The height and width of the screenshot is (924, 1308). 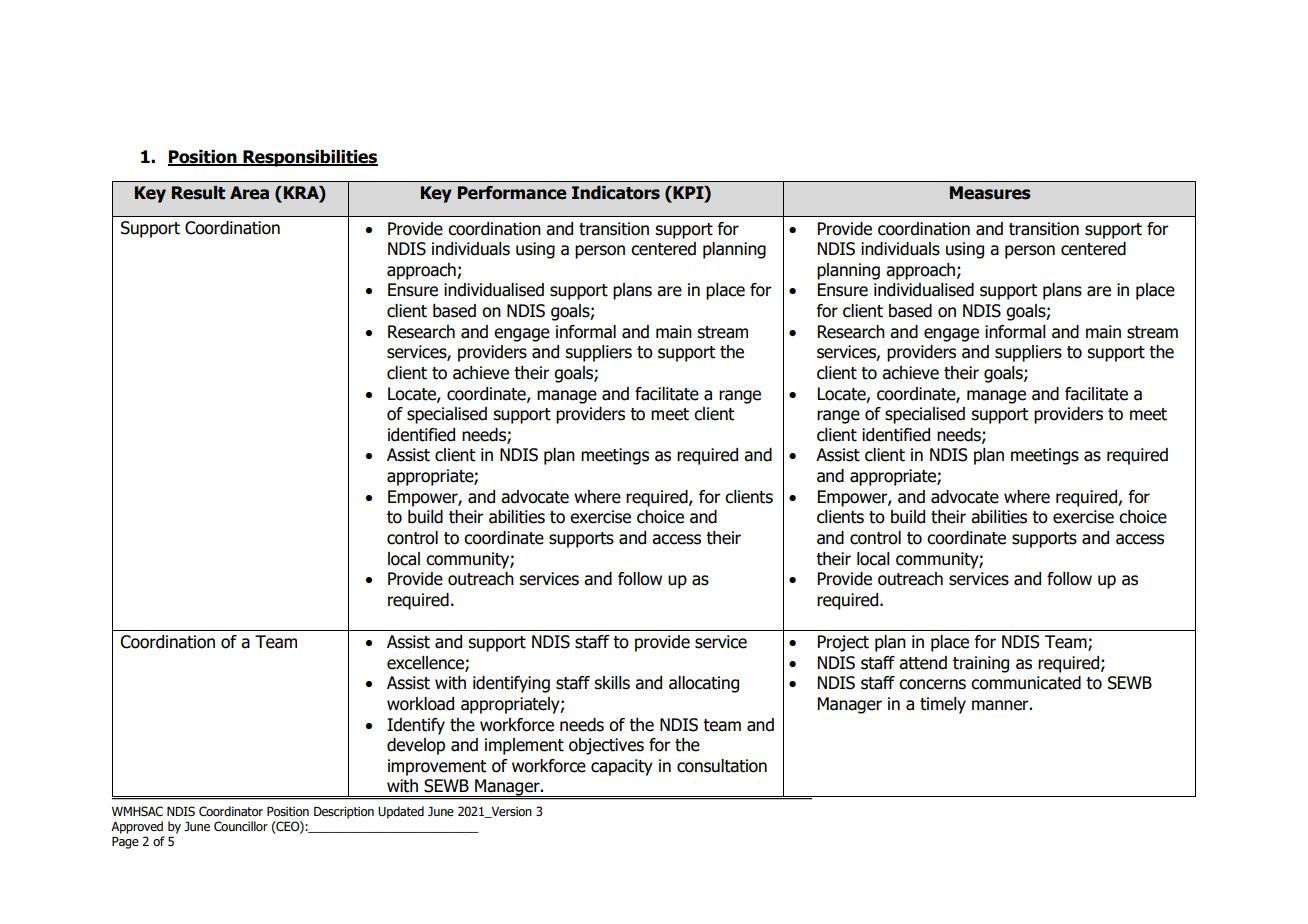 What do you see at coordinates (512, 193) in the screenshot?
I see `Performance` at bounding box center [512, 193].
